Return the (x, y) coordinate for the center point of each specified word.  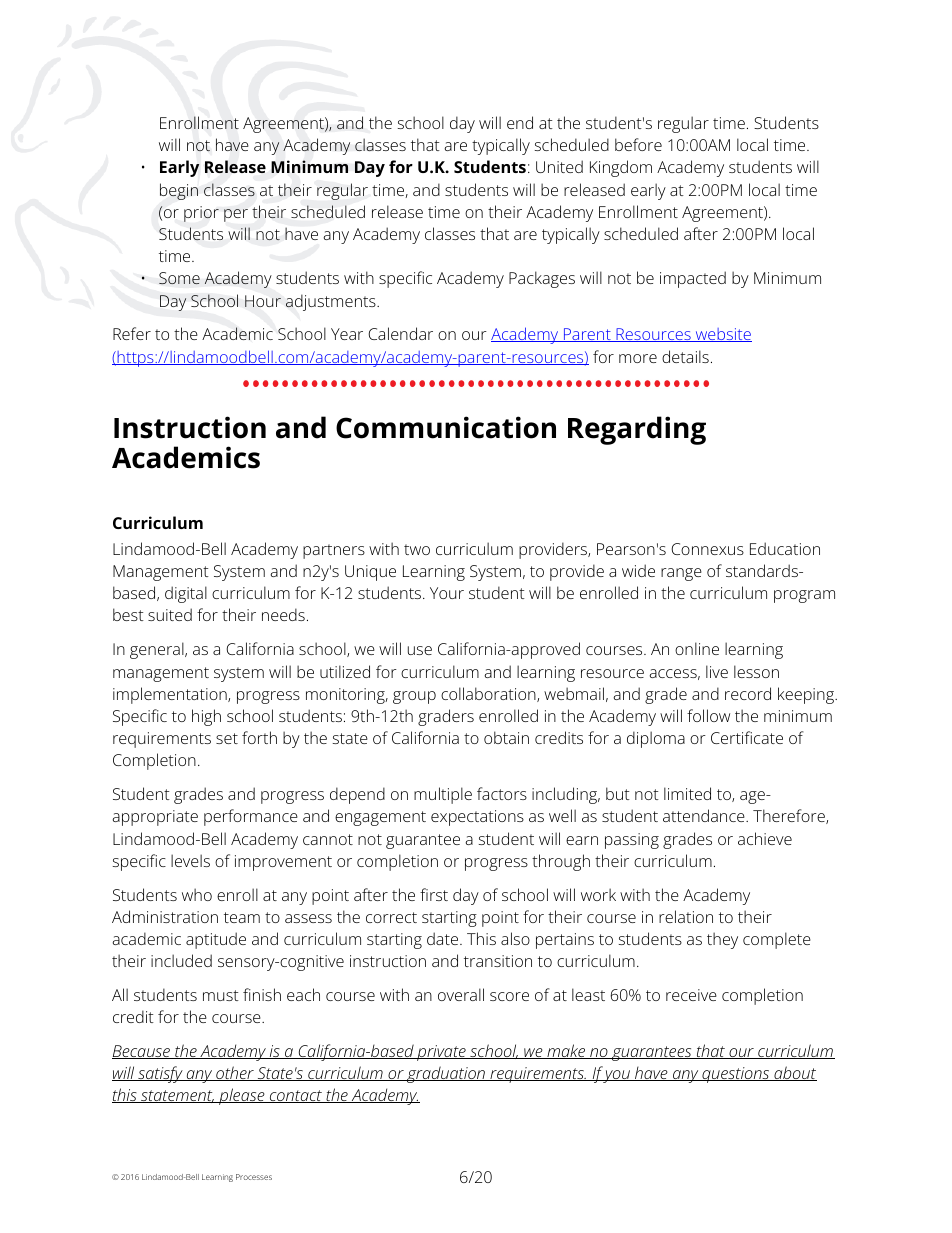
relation (686, 916)
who (197, 894)
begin (179, 191)
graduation (446, 1074)
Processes (254, 1177)
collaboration (489, 694)
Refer (132, 333)
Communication (446, 427)
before (638, 144)
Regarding (637, 430)
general (158, 650)
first (434, 894)
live (717, 671)
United (559, 166)
